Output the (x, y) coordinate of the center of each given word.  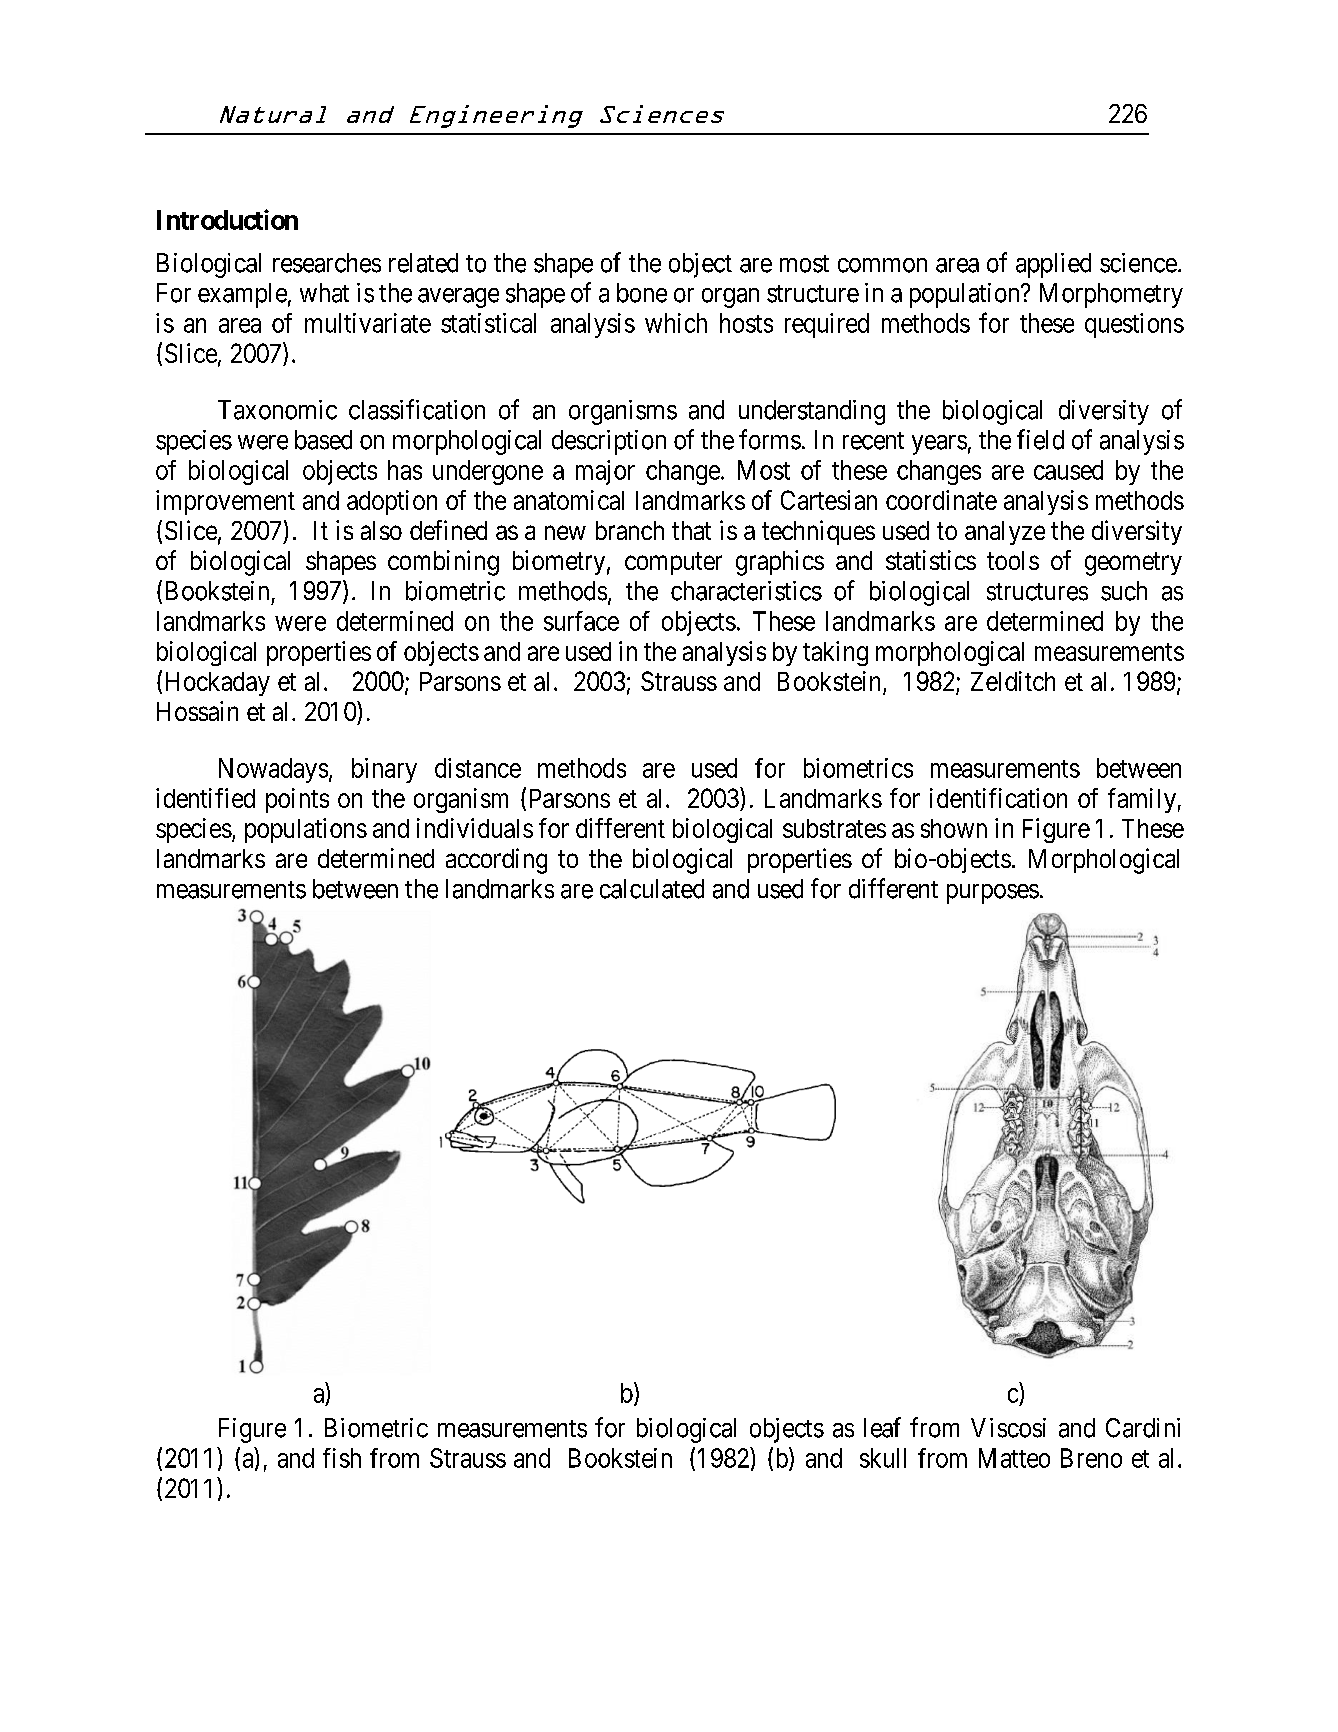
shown (954, 828)
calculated (652, 889)
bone (642, 293)
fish (342, 1458)
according (496, 861)
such (1124, 591)
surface (581, 621)
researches (327, 263)
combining (443, 563)
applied (1053, 265)
